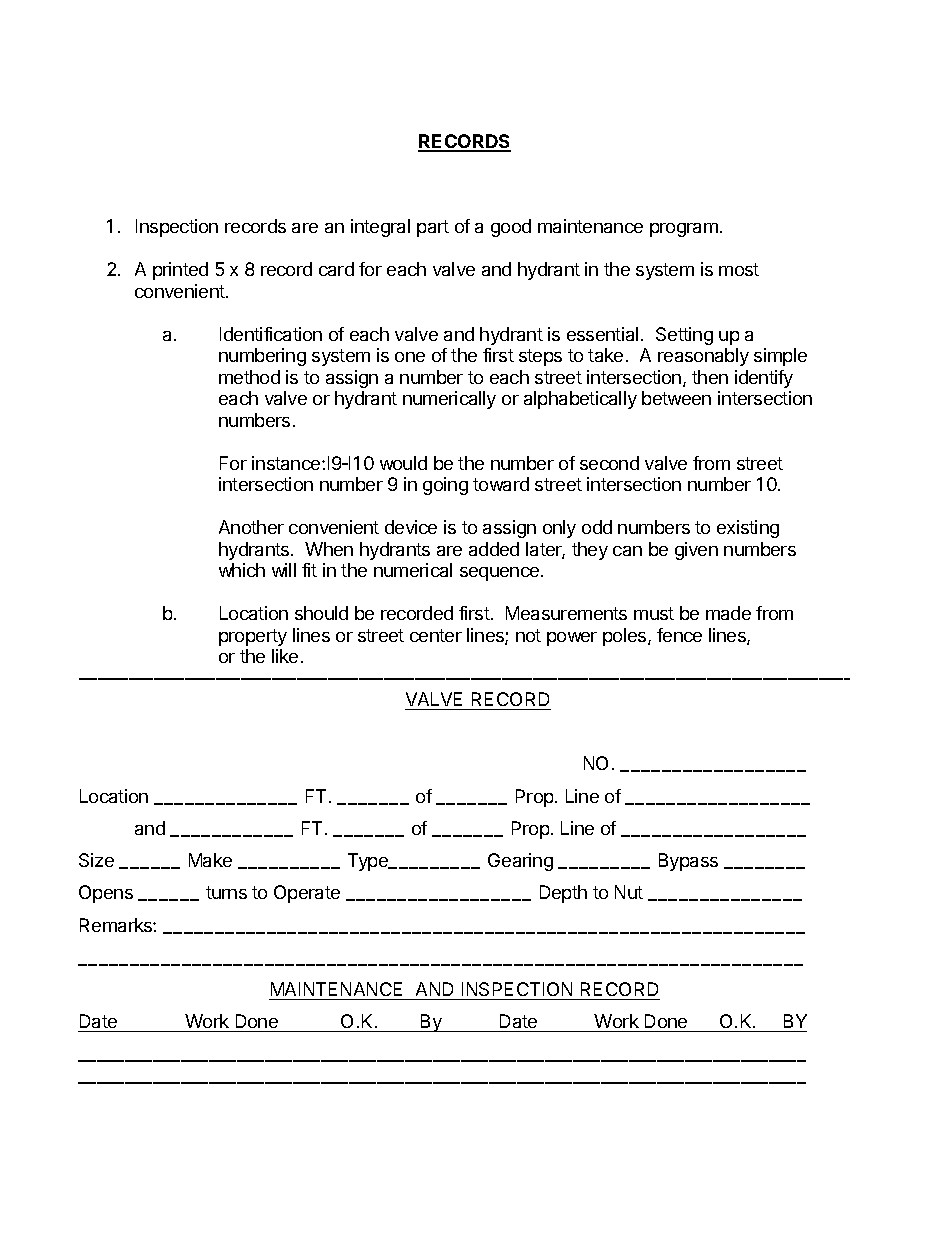 The width and height of the page is (952, 1233). I want to click on second, so click(609, 463).
